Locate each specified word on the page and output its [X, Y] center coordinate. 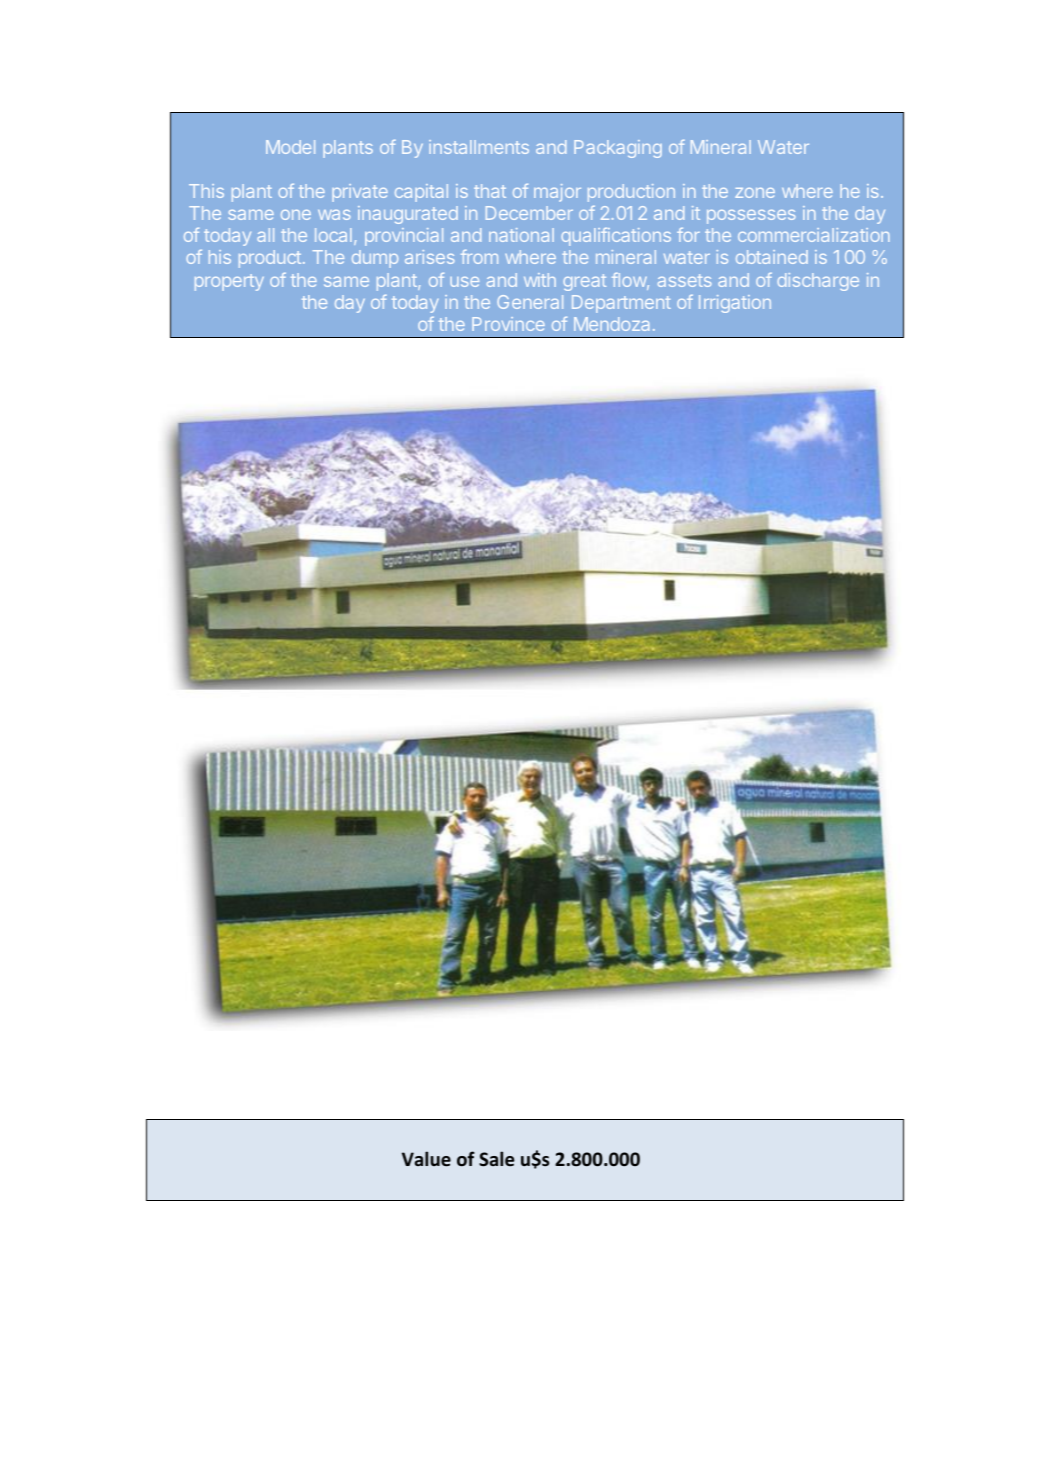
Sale [497, 1159]
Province [508, 324]
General [530, 302]
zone [755, 193]
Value [426, 1159]
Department [621, 304]
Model [290, 147]
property [229, 282]
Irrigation [735, 304]
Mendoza [611, 324]
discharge [818, 282]
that [490, 191]
